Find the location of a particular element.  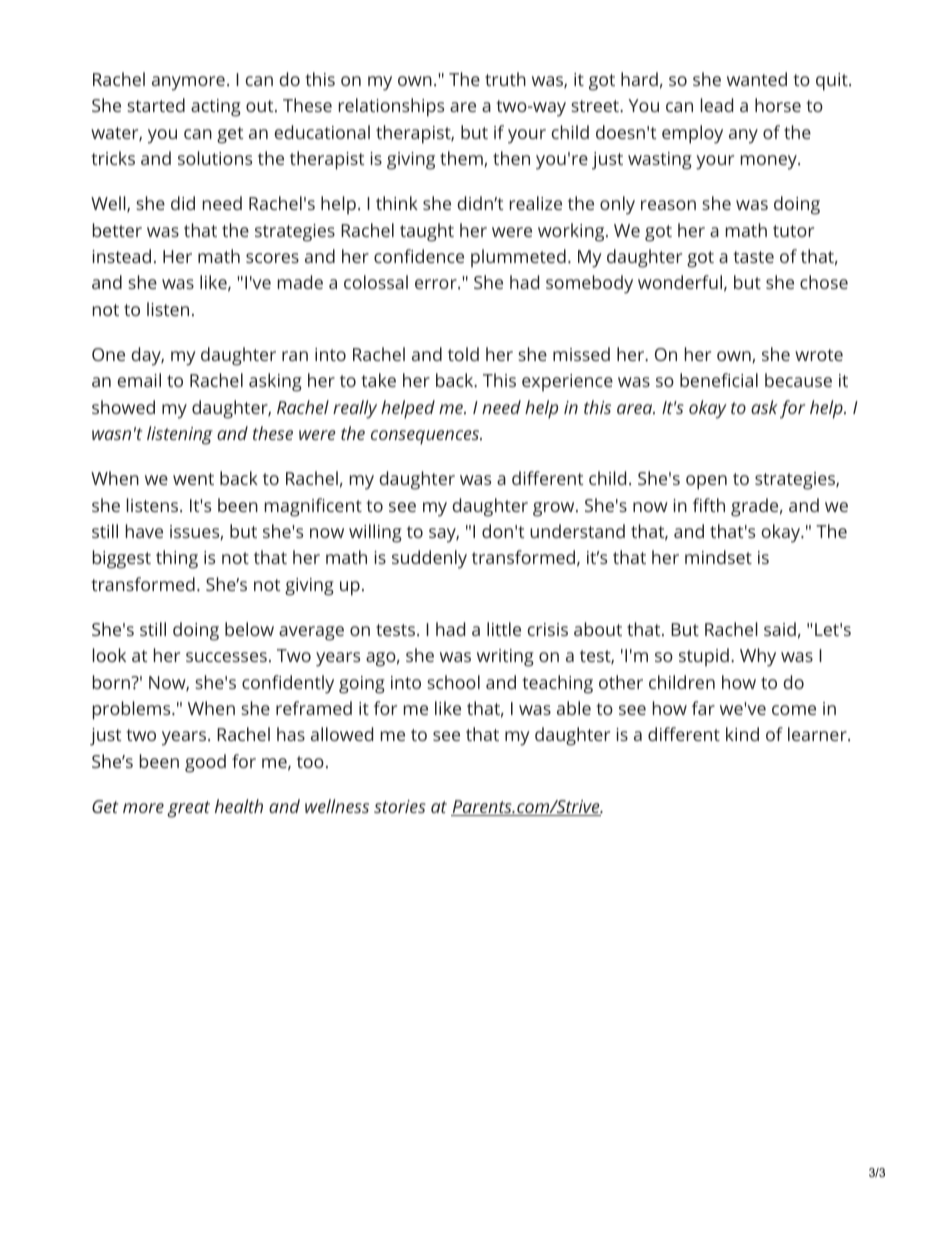

below is located at coordinates (249, 629).
